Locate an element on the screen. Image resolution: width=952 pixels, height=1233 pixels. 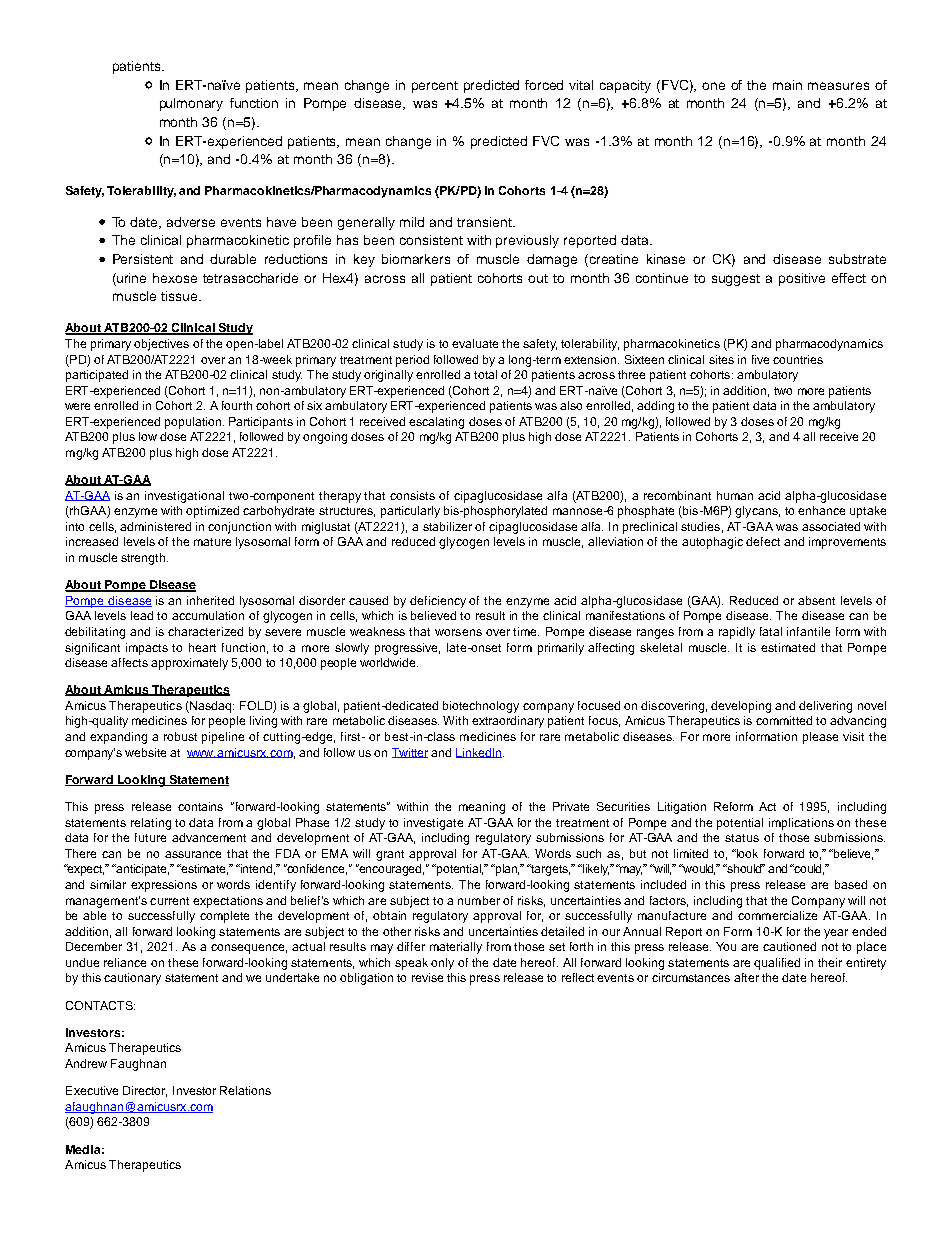
Director is located at coordinates (145, 1091).
